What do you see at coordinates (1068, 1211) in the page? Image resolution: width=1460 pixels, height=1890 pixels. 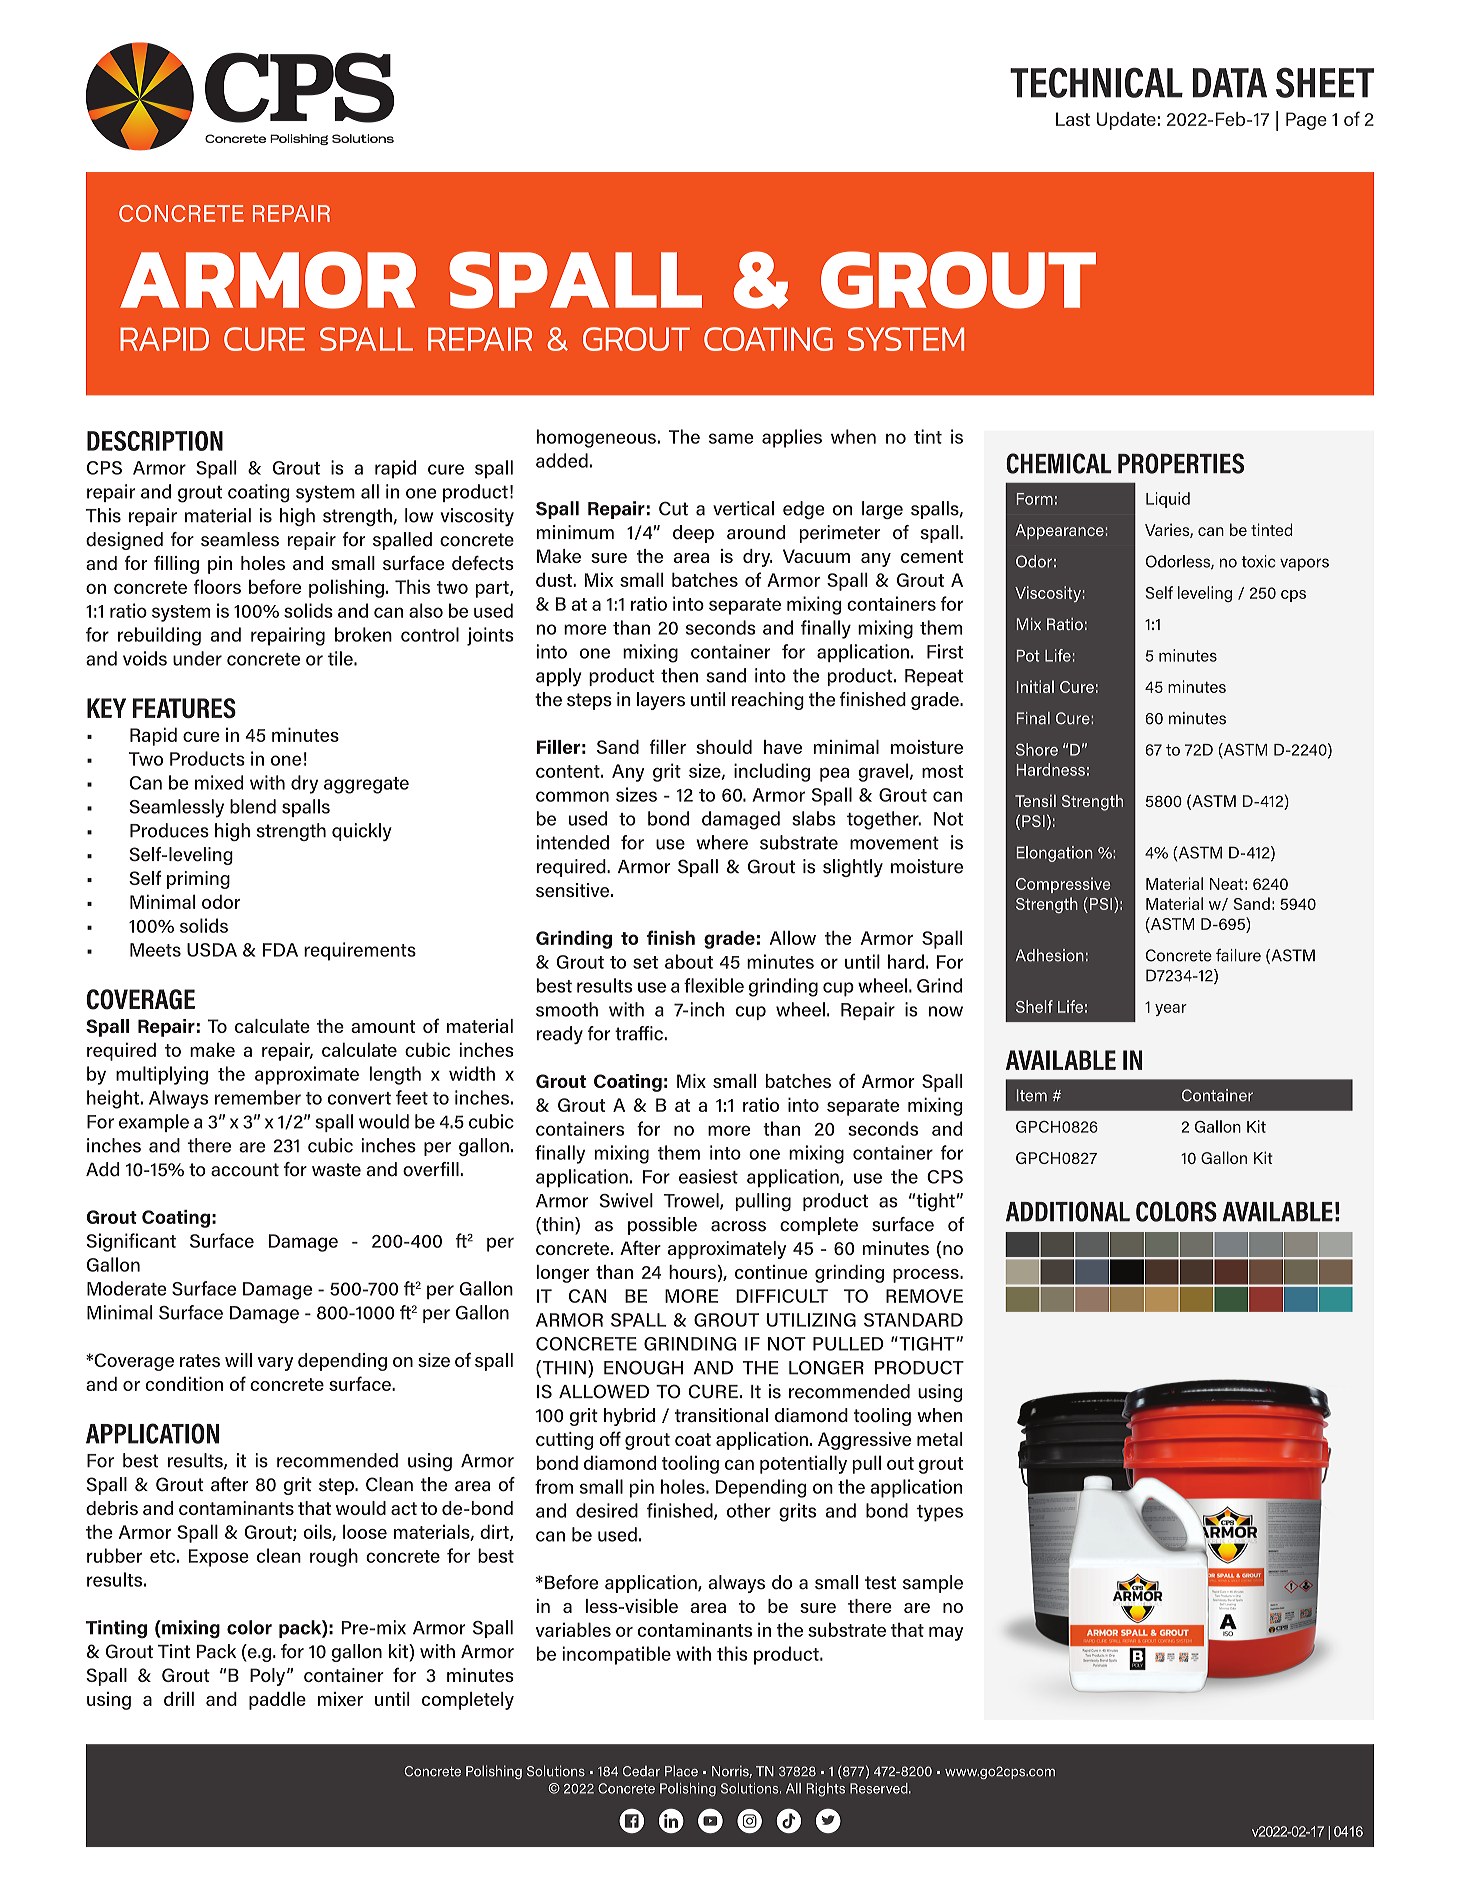 I see `ADDITIONAL` at bounding box center [1068, 1211].
